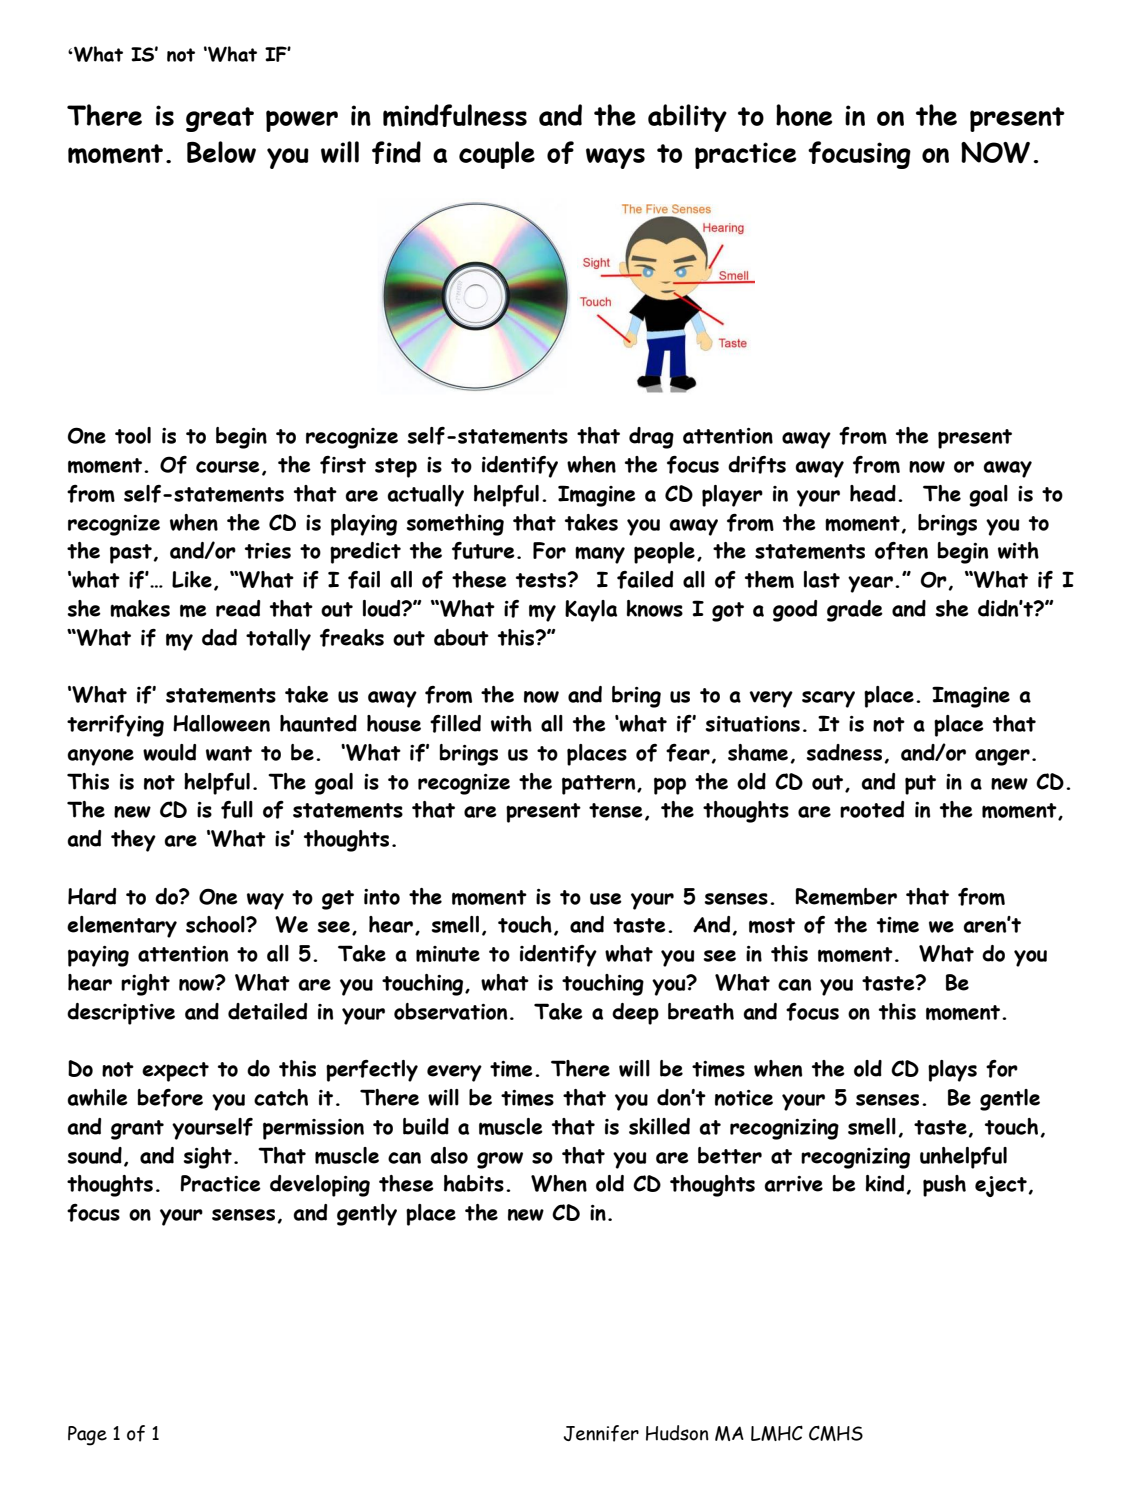  What do you see at coordinates (600, 785) in the screenshot?
I see `pattern` at bounding box center [600, 785].
